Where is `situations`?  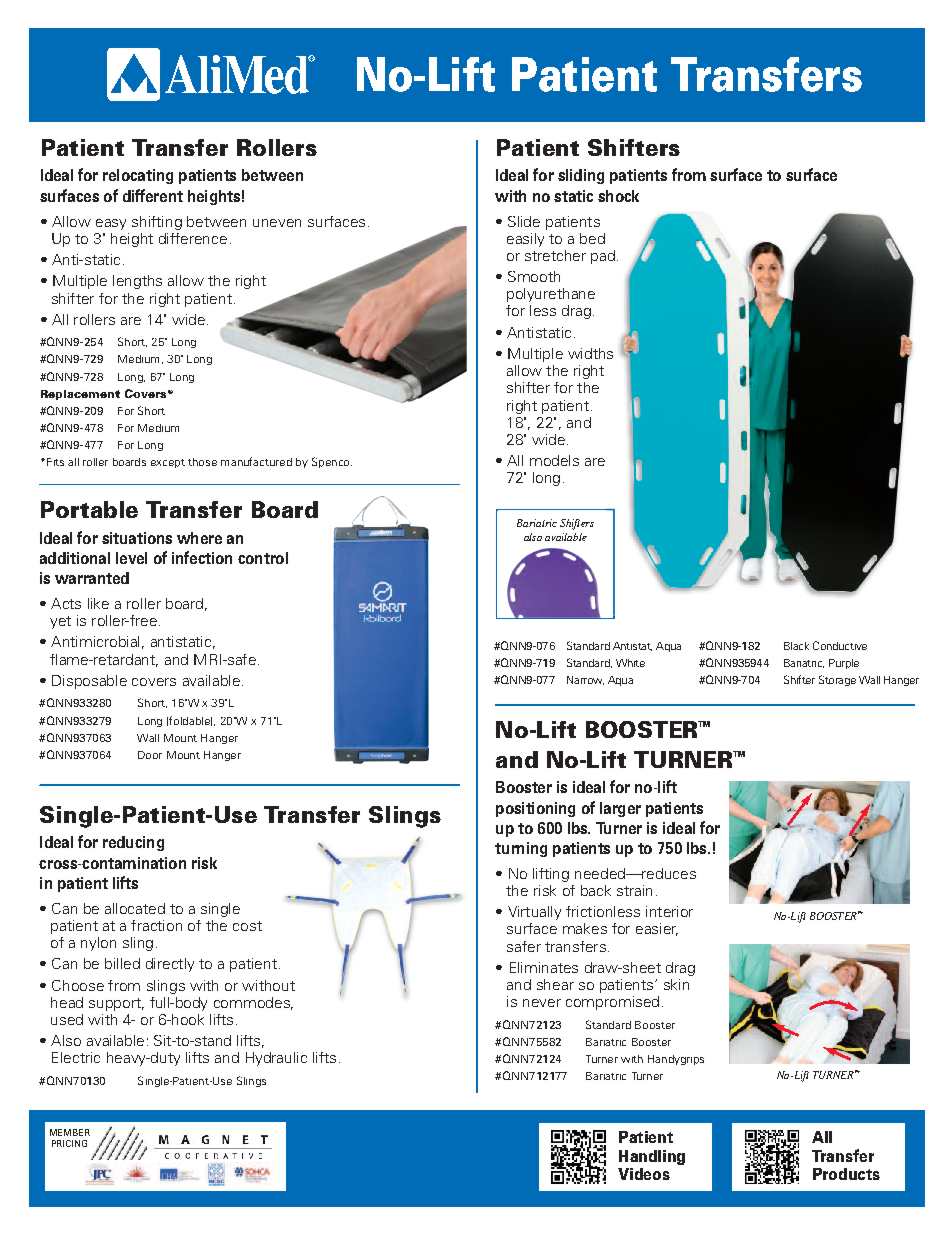 situations is located at coordinates (137, 538).
